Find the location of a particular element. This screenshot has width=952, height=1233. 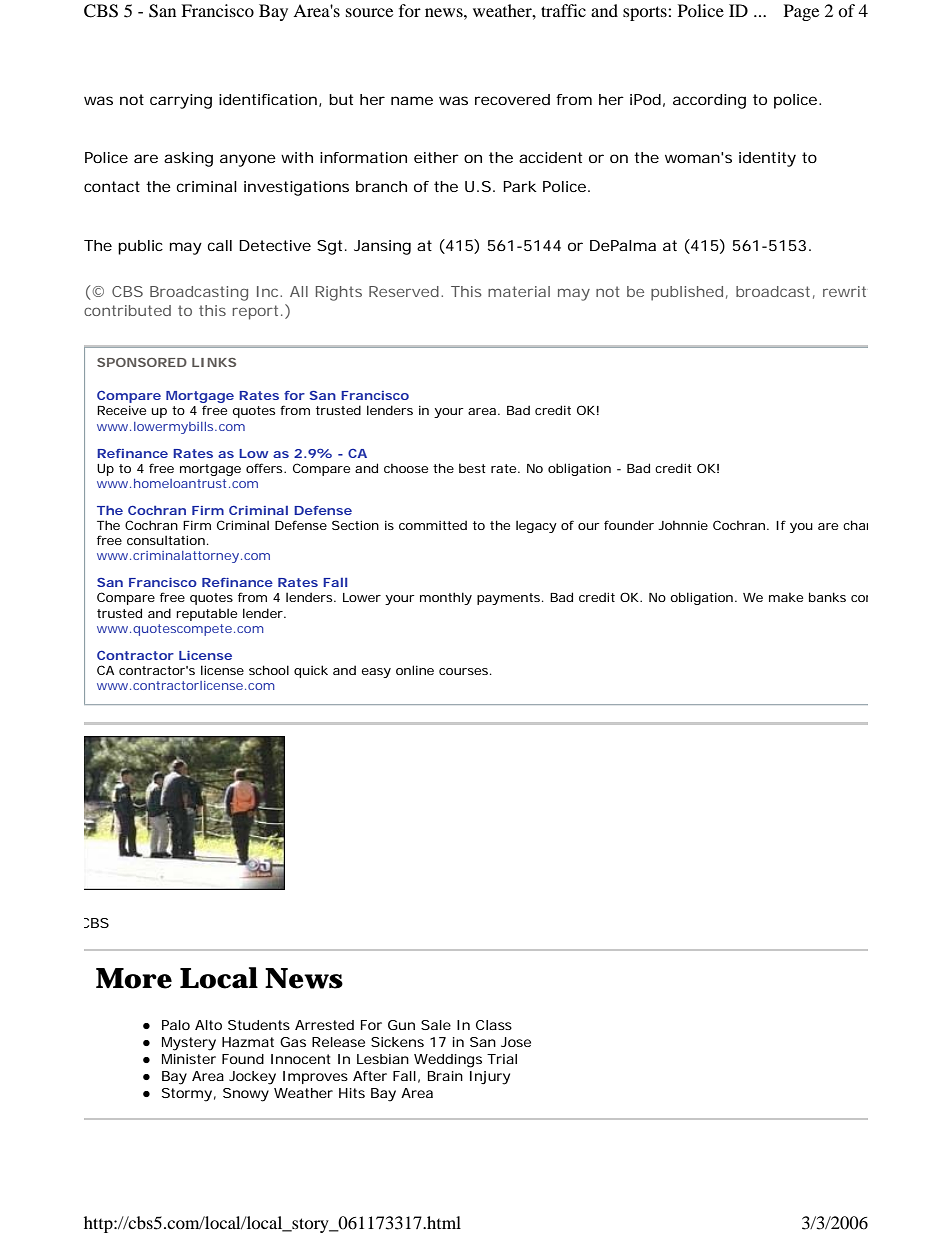

reputable is located at coordinates (206, 614).
